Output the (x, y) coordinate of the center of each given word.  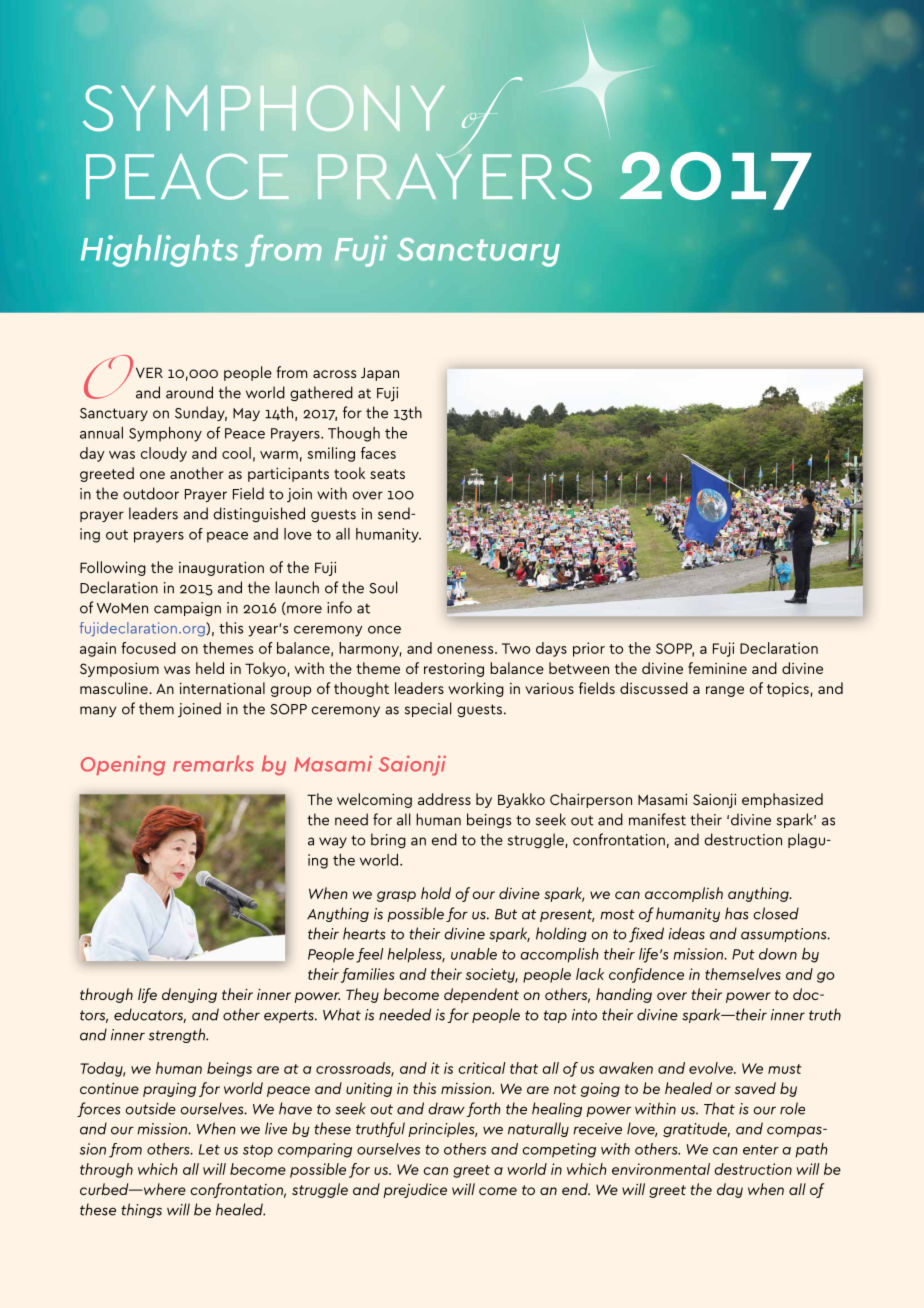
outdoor (151, 493)
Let (209, 1149)
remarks (213, 763)
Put (743, 954)
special (428, 709)
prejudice (415, 1190)
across (334, 374)
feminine (717, 668)
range (725, 691)
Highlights (159, 251)
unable (474, 954)
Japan (380, 374)
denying (189, 995)
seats (387, 474)
